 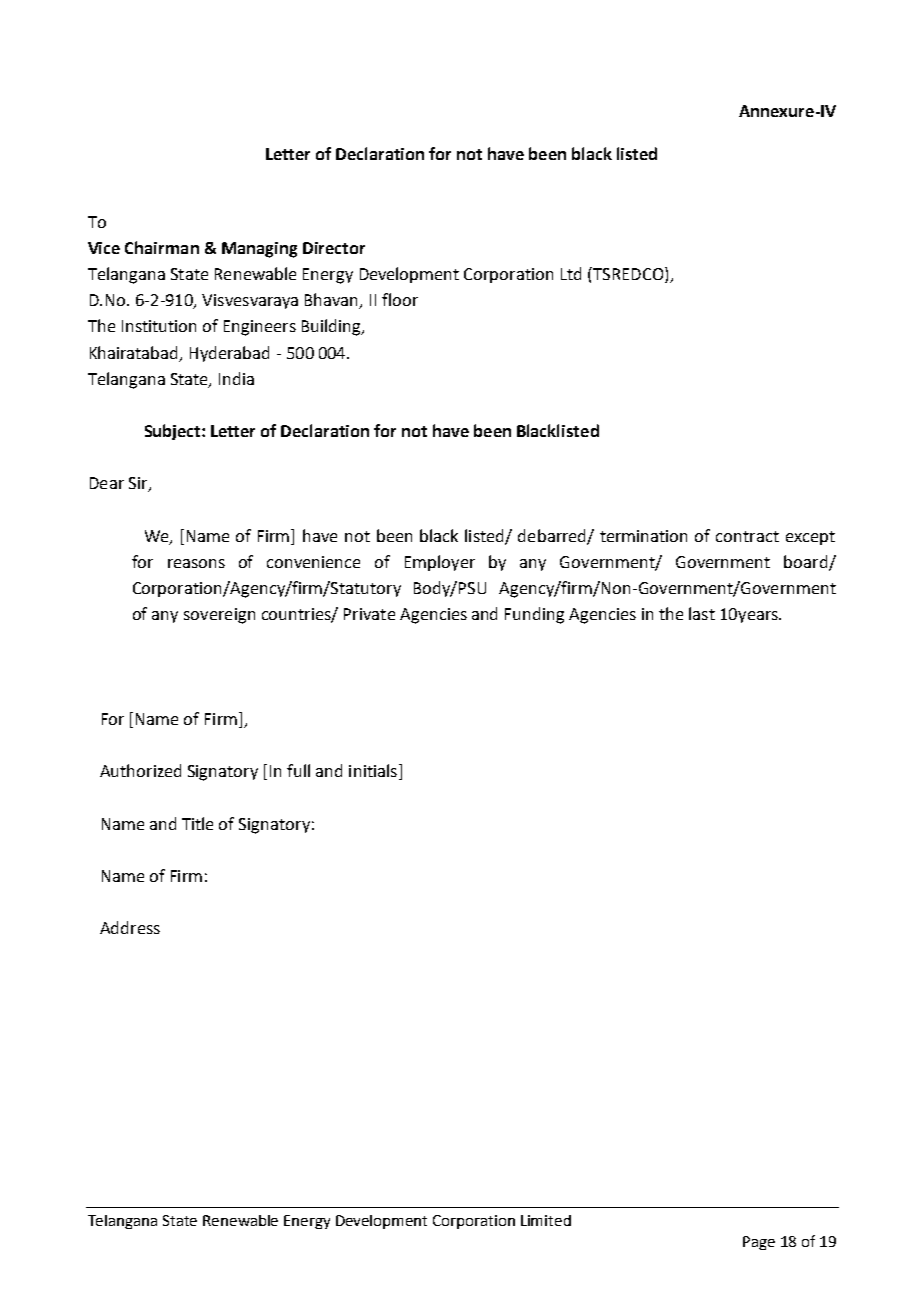 I want to click on Sir, so click(x=139, y=484).
